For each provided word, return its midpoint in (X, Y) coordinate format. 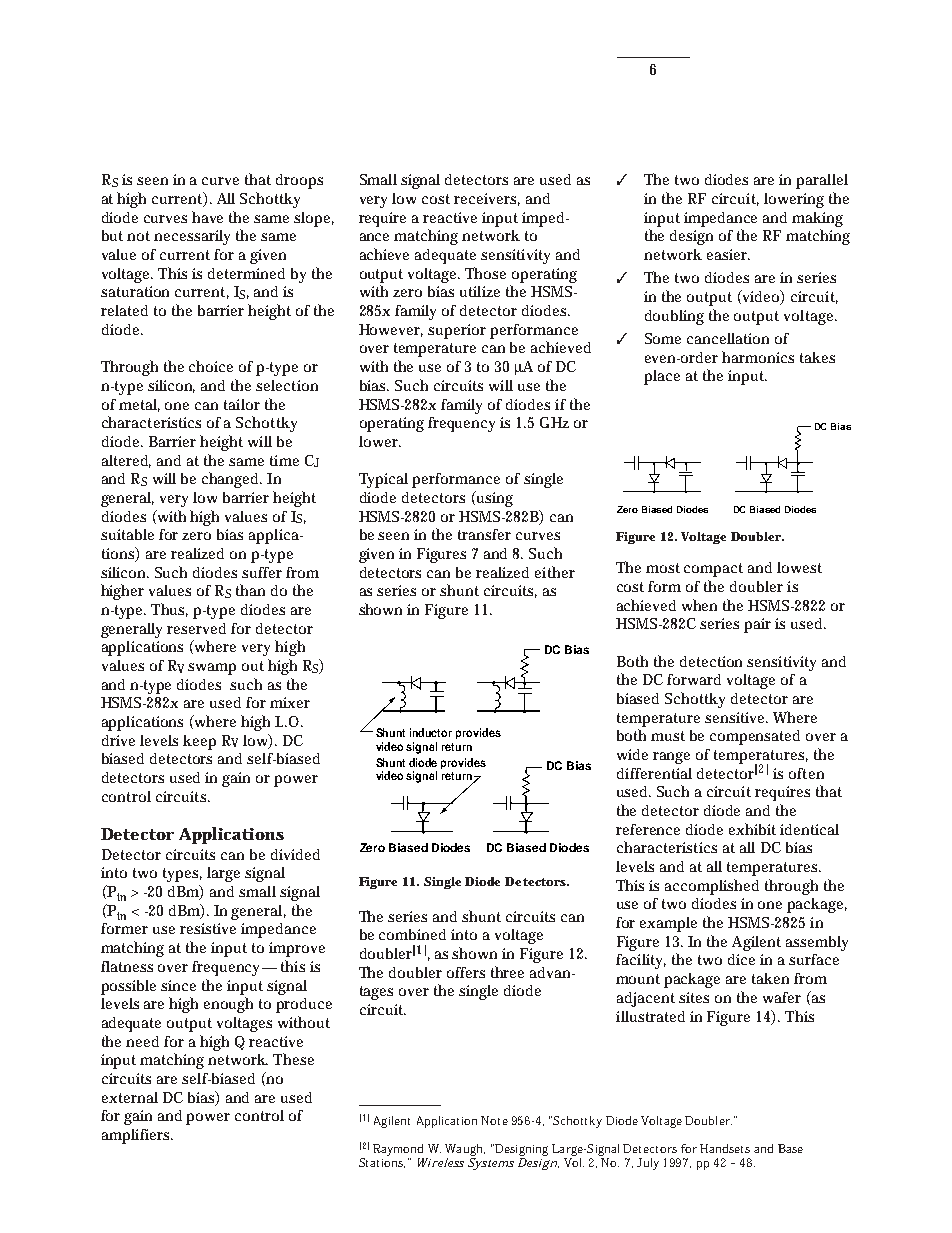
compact (713, 570)
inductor (431, 732)
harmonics (758, 357)
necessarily (192, 237)
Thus (169, 610)
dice (741, 959)
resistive (208, 928)
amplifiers (137, 1136)
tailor (242, 404)
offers (466, 972)
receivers (487, 199)
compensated (755, 737)
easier (728, 254)
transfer (484, 534)
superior (457, 331)
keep (199, 742)
